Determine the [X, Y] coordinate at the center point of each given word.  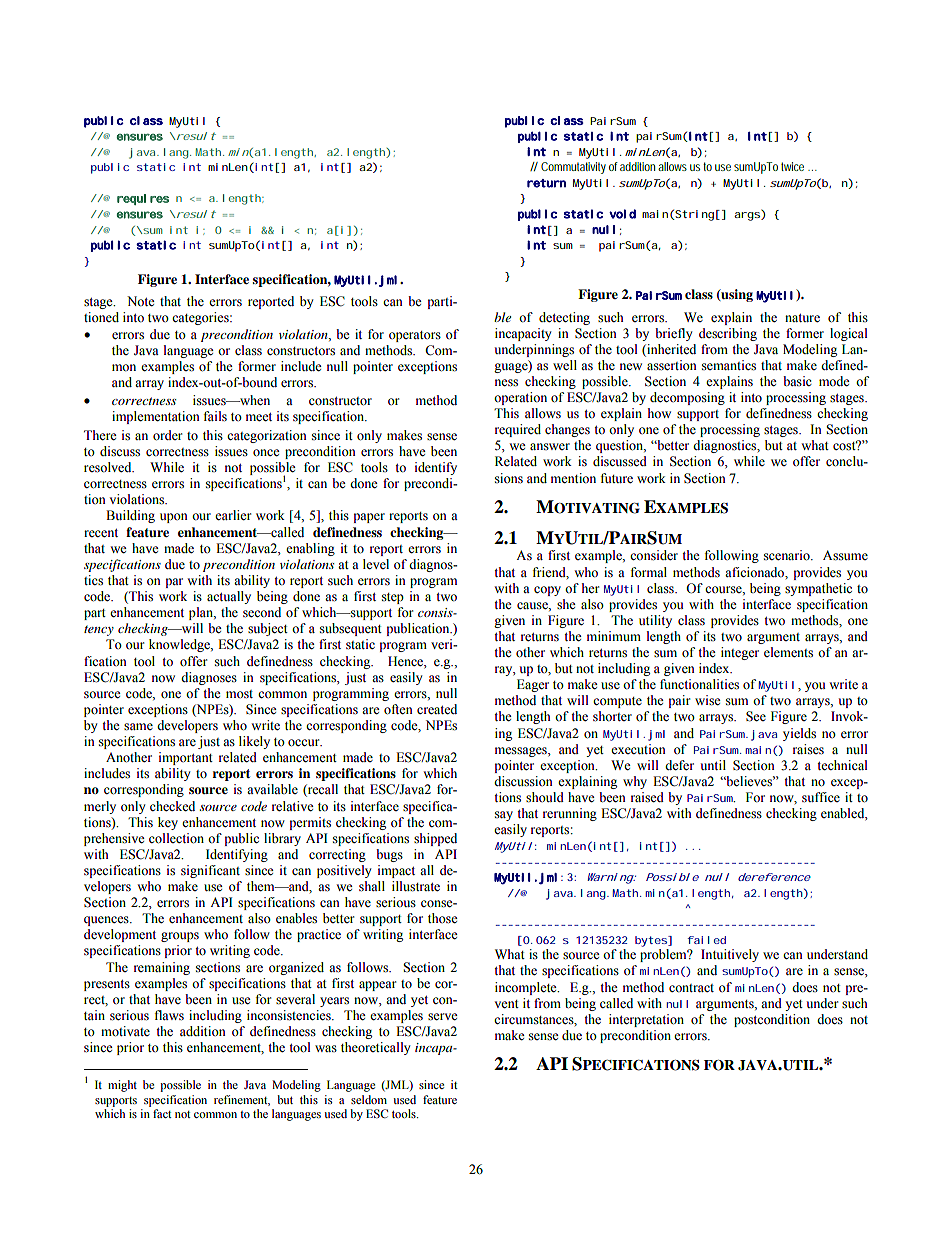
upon [174, 518]
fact [162, 1113]
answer [550, 446]
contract [691, 988]
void [622, 214]
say [504, 816]
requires [143, 199]
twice [795, 166]
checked [172, 806]
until [713, 765]
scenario [788, 555]
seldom [369, 1099]
